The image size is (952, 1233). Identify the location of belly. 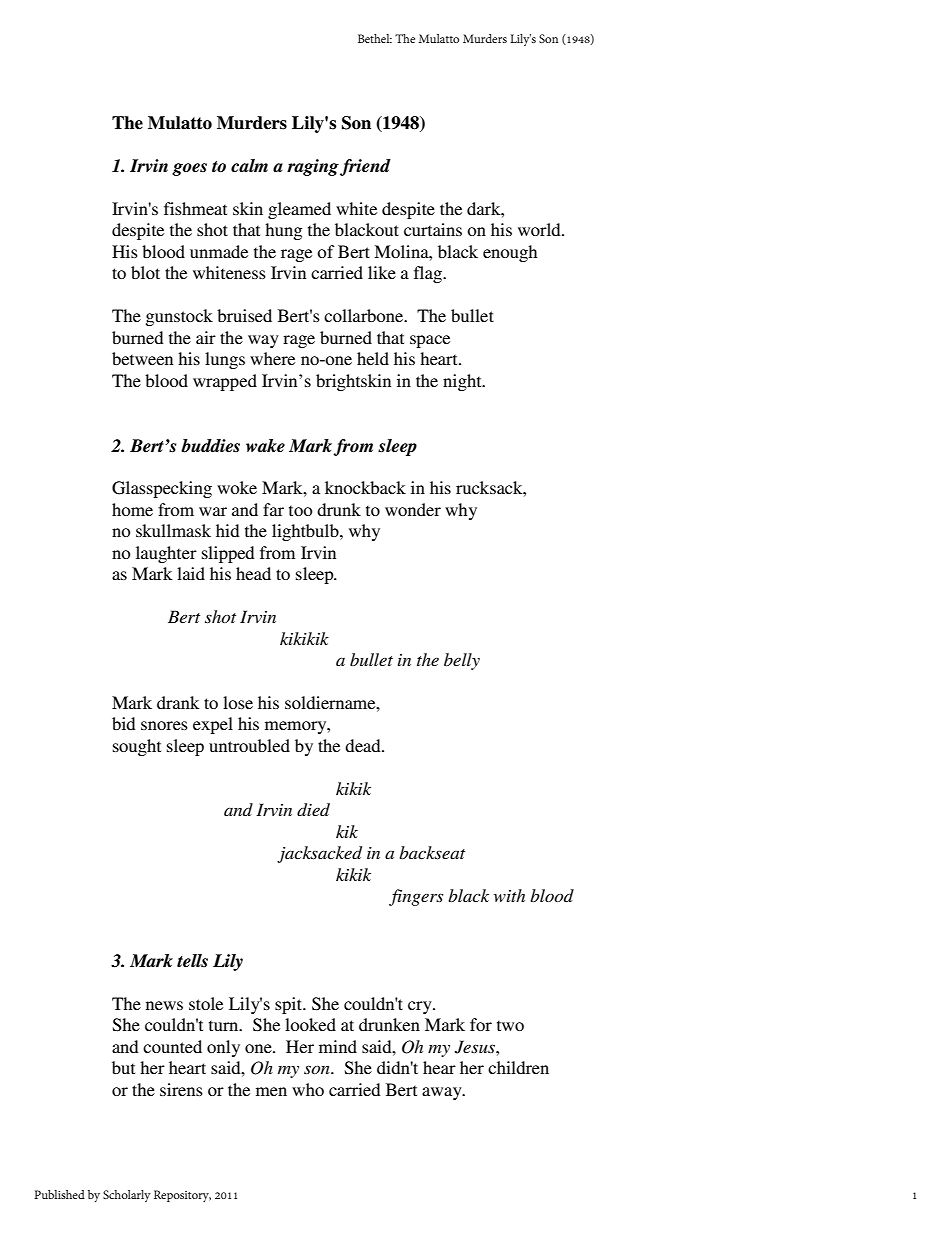
(462, 661).
